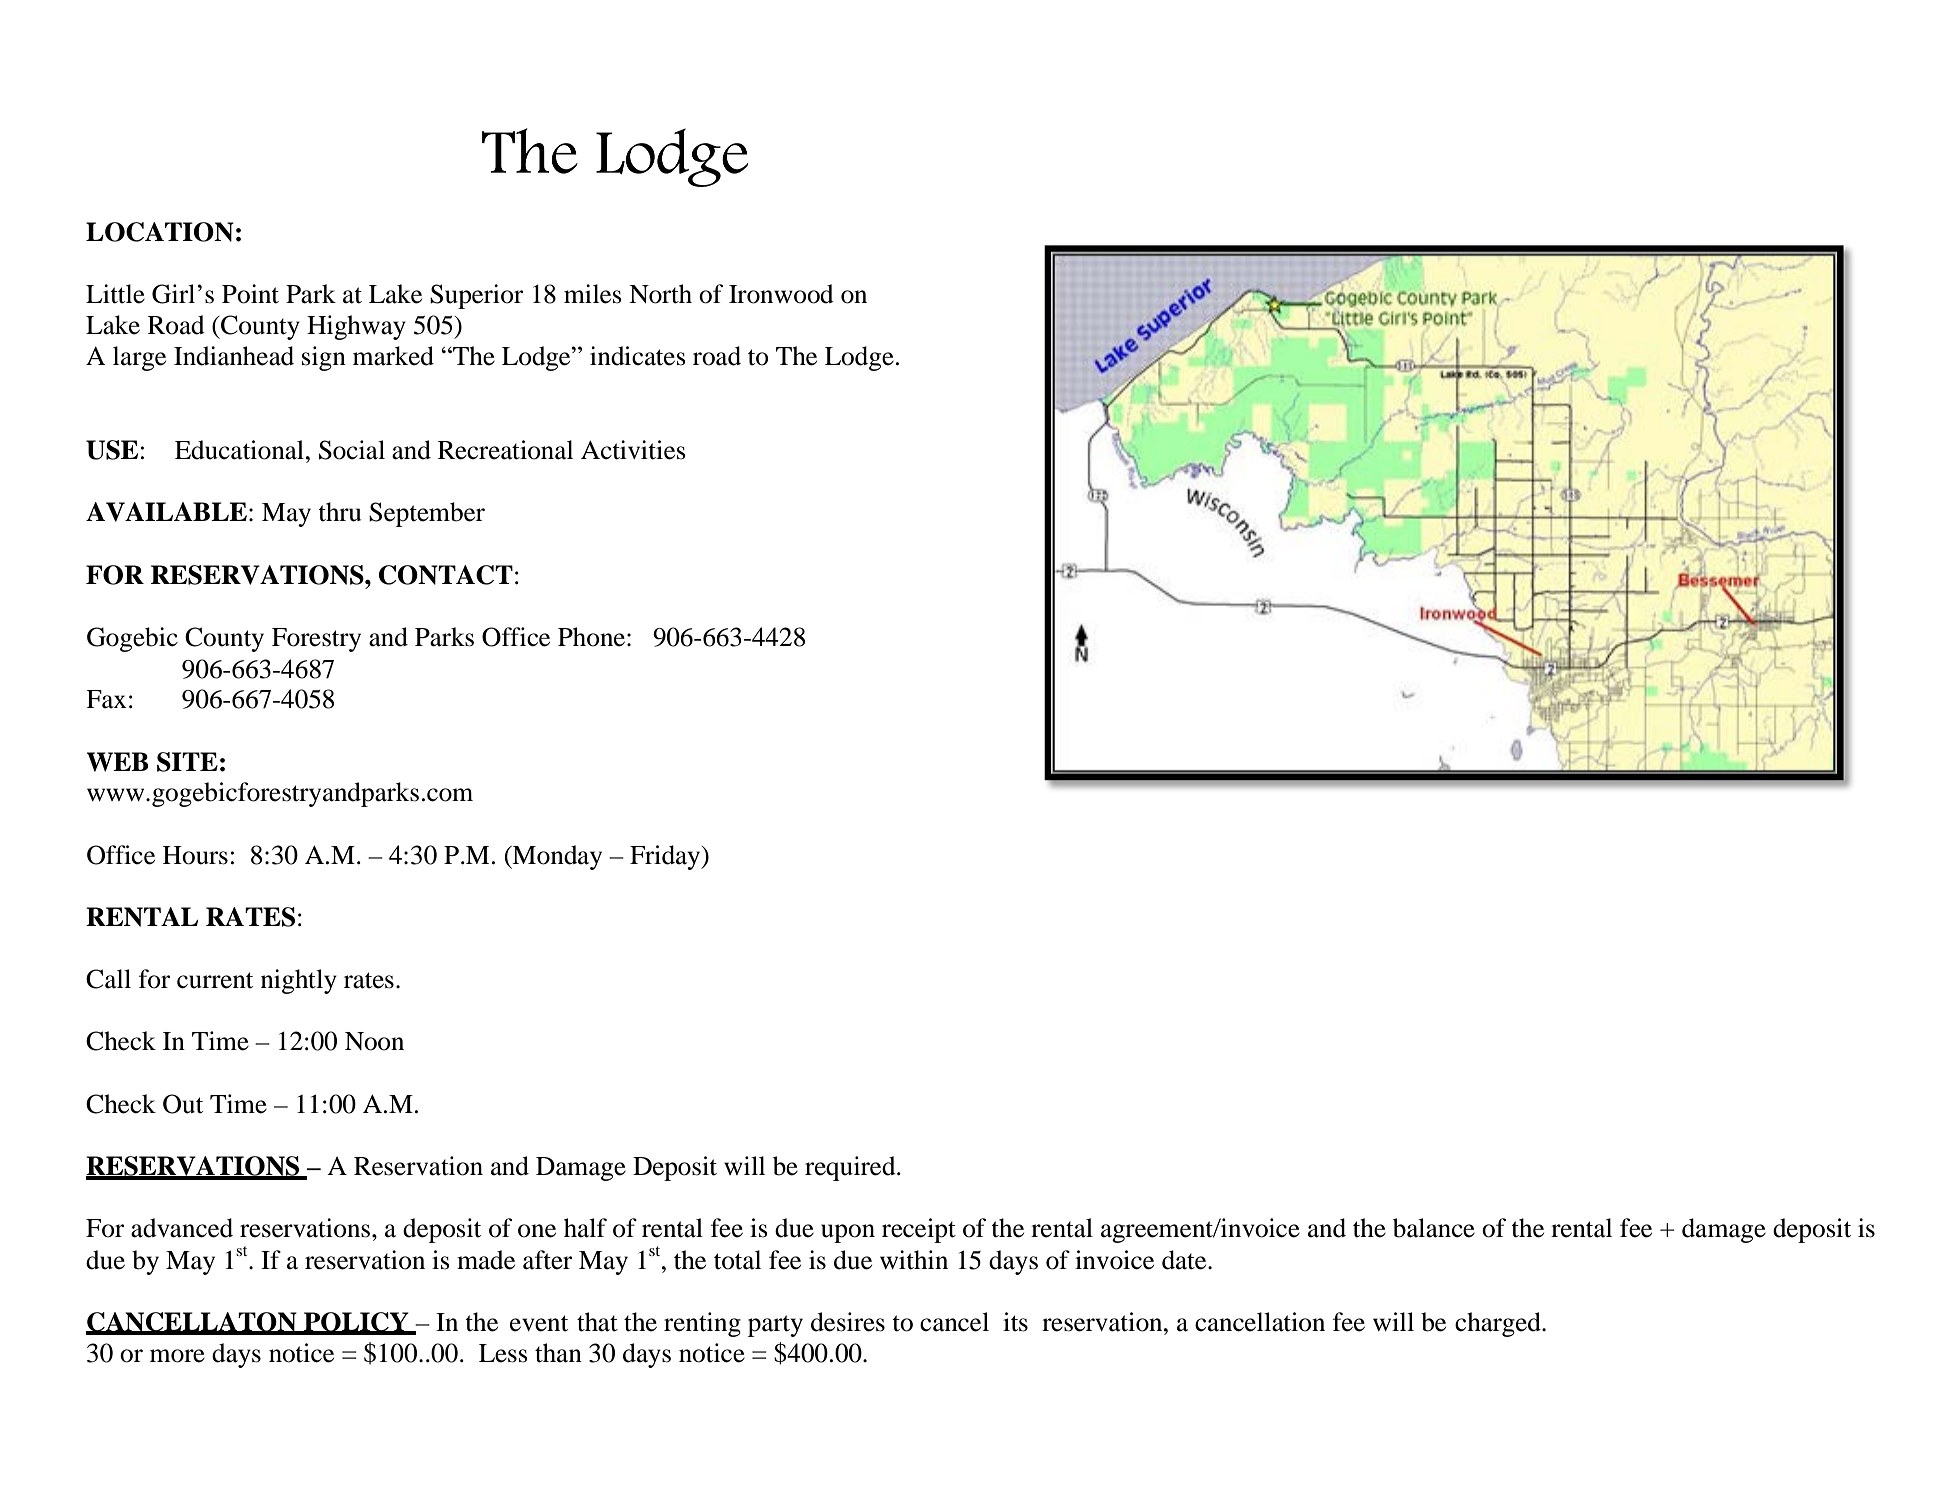  I want to click on Phone, so click(591, 637).
